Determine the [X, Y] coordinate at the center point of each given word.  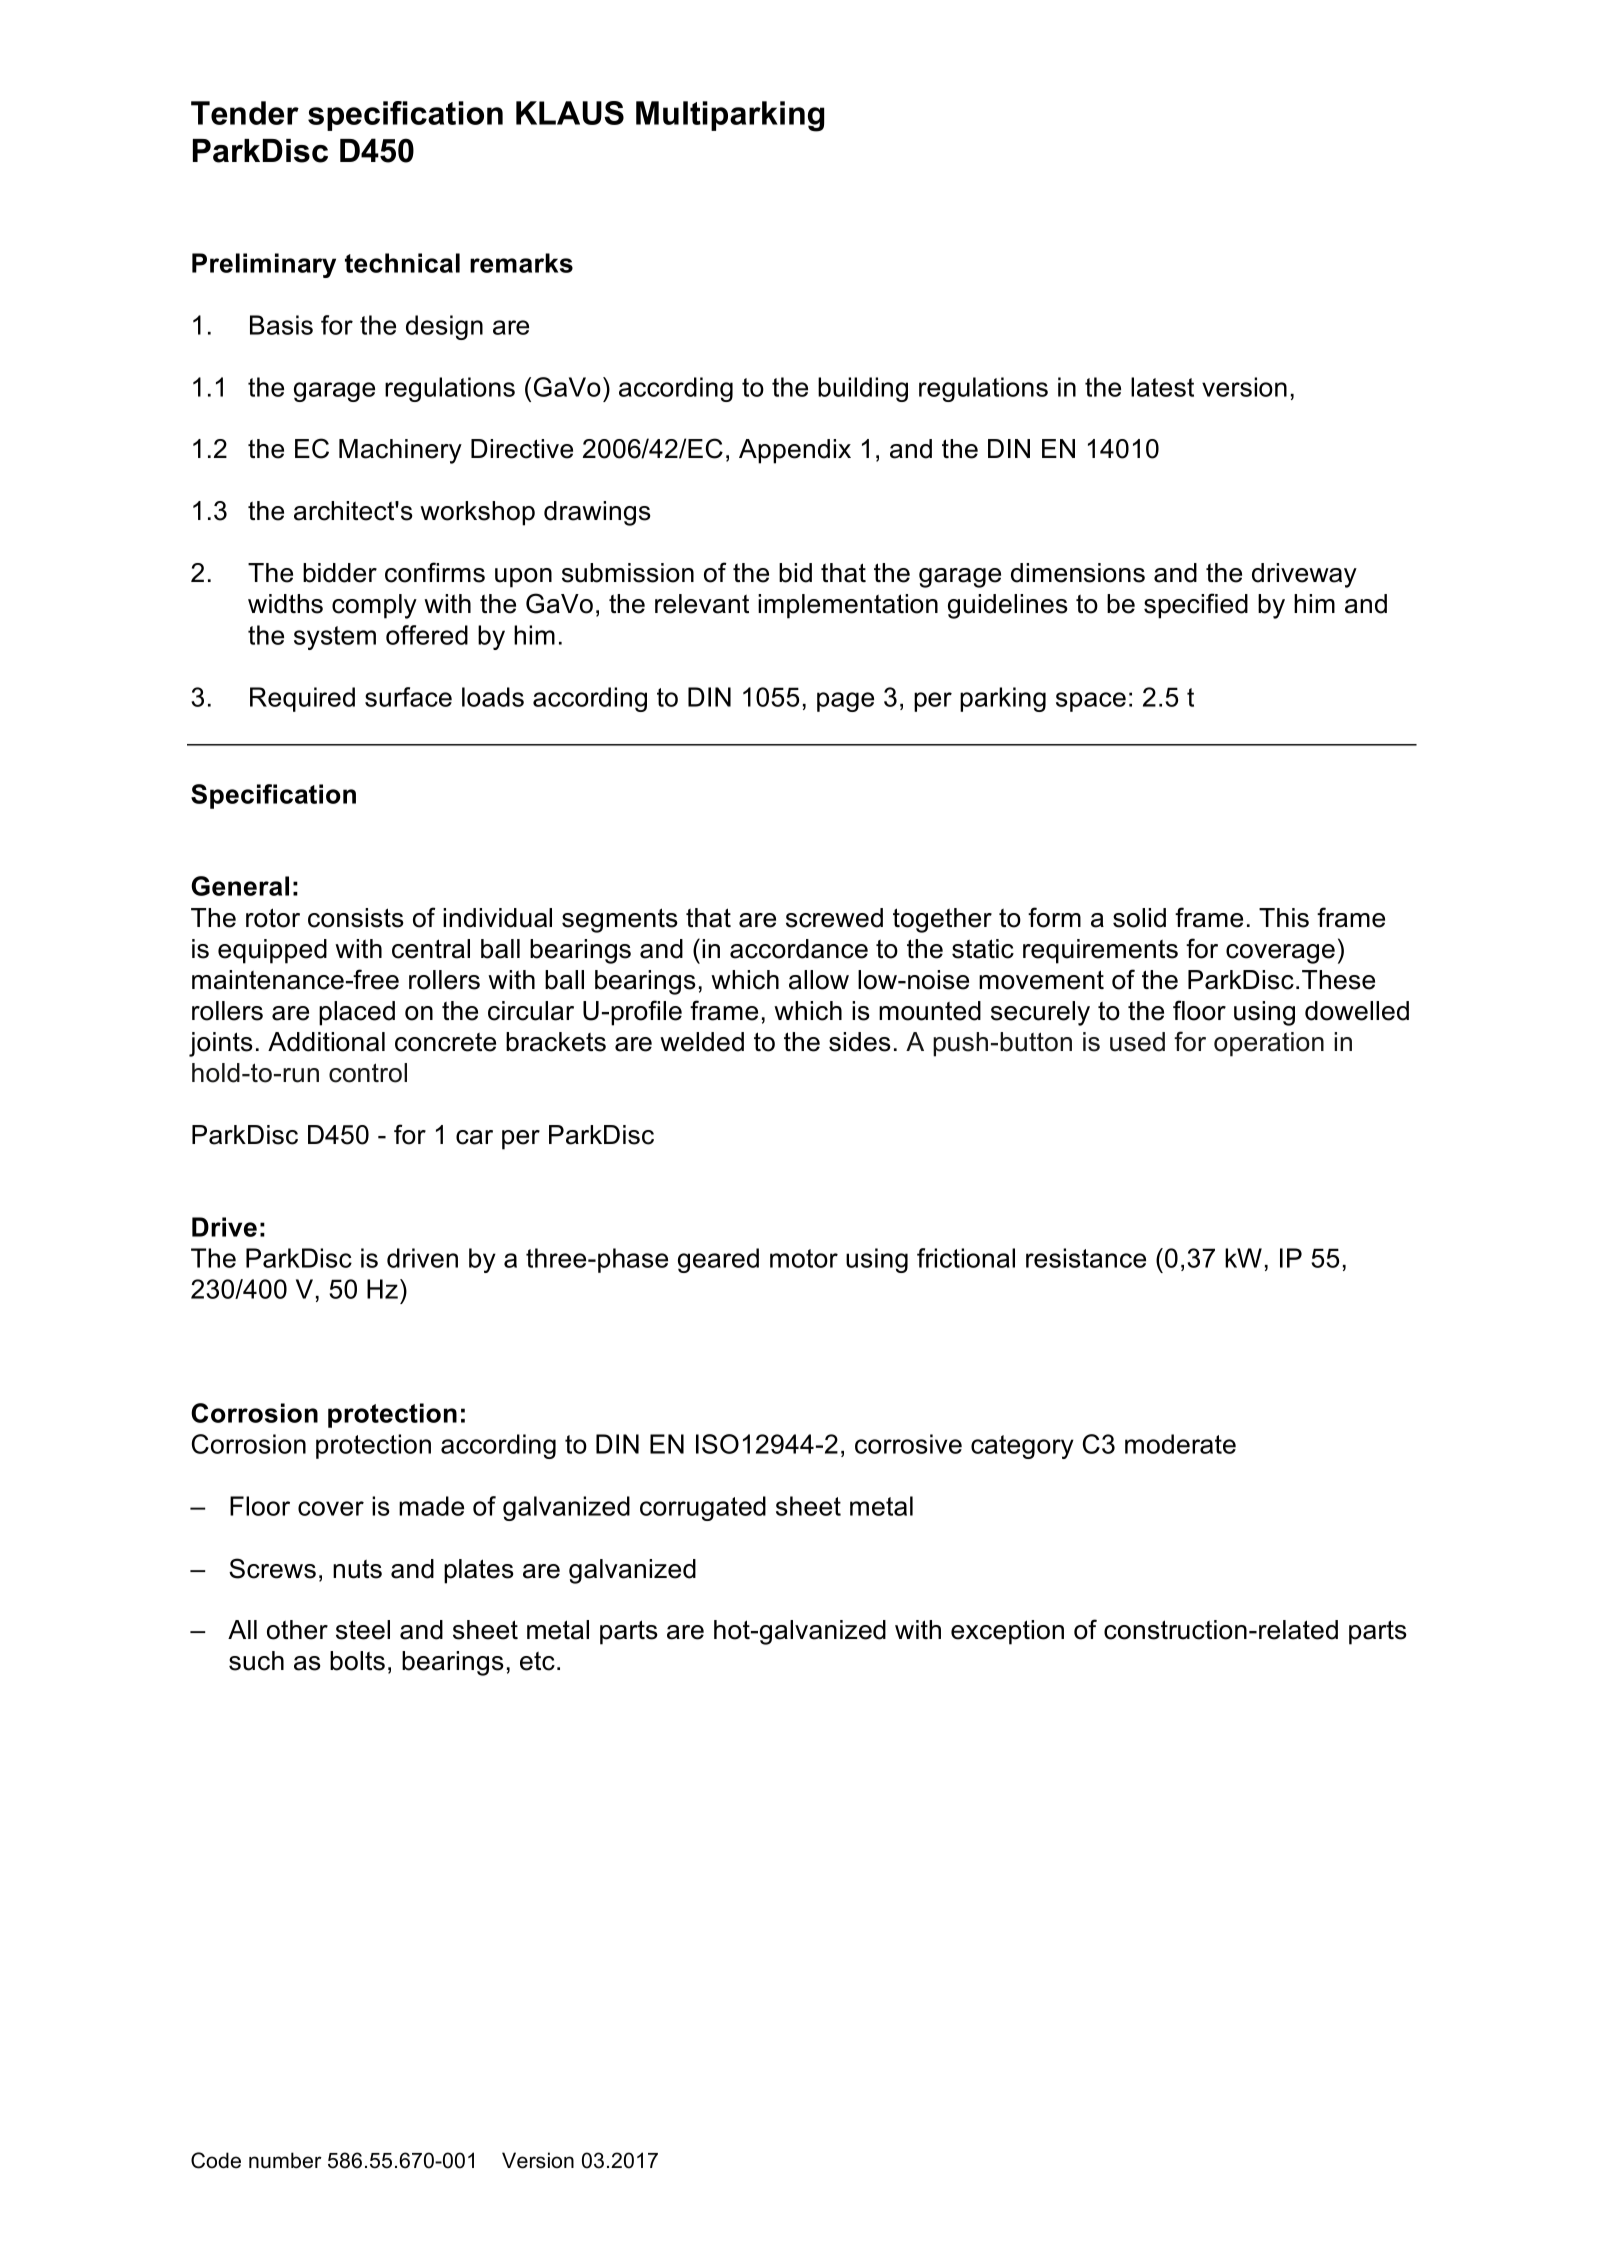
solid [1139, 918]
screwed [834, 918]
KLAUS [570, 113]
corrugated [703, 1508]
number [285, 2160]
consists [356, 918]
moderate [1180, 1444]
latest [1162, 387]
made [431, 1506]
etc [537, 1661]
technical [402, 263]
